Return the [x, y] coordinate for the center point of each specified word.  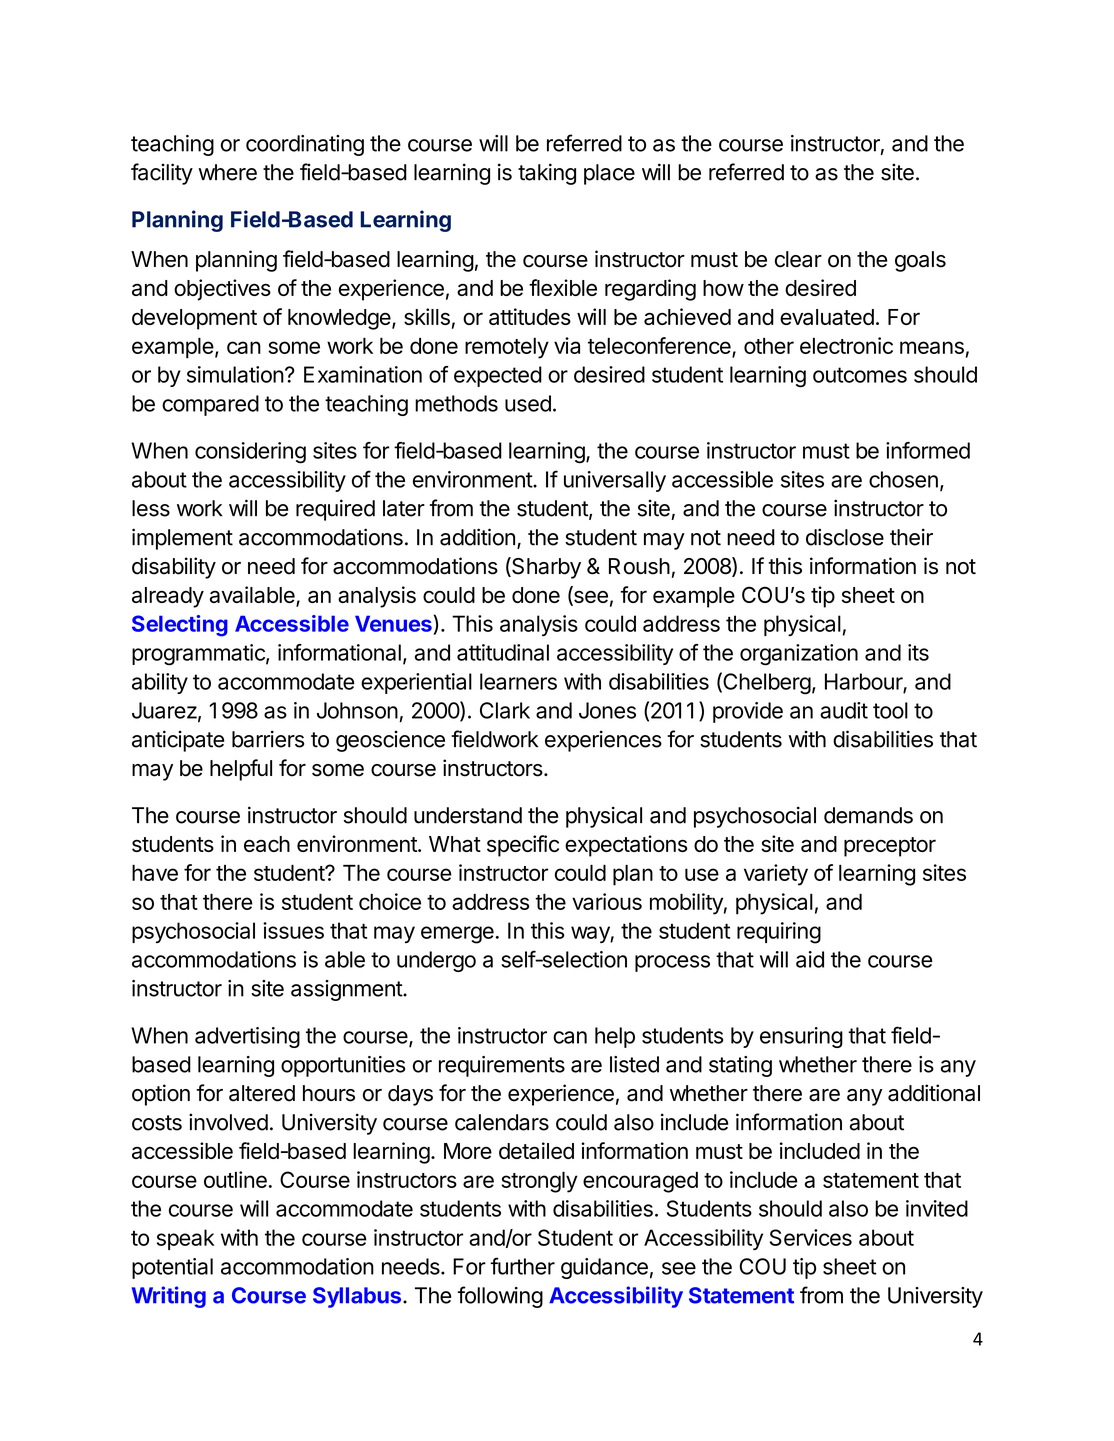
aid [810, 959]
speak [185, 1239]
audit [844, 710]
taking [547, 174]
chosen [903, 479]
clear [798, 259]
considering [250, 453]
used [528, 403]
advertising [247, 1037]
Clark [505, 710]
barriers [268, 739]
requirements [502, 1066]
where [227, 172]
